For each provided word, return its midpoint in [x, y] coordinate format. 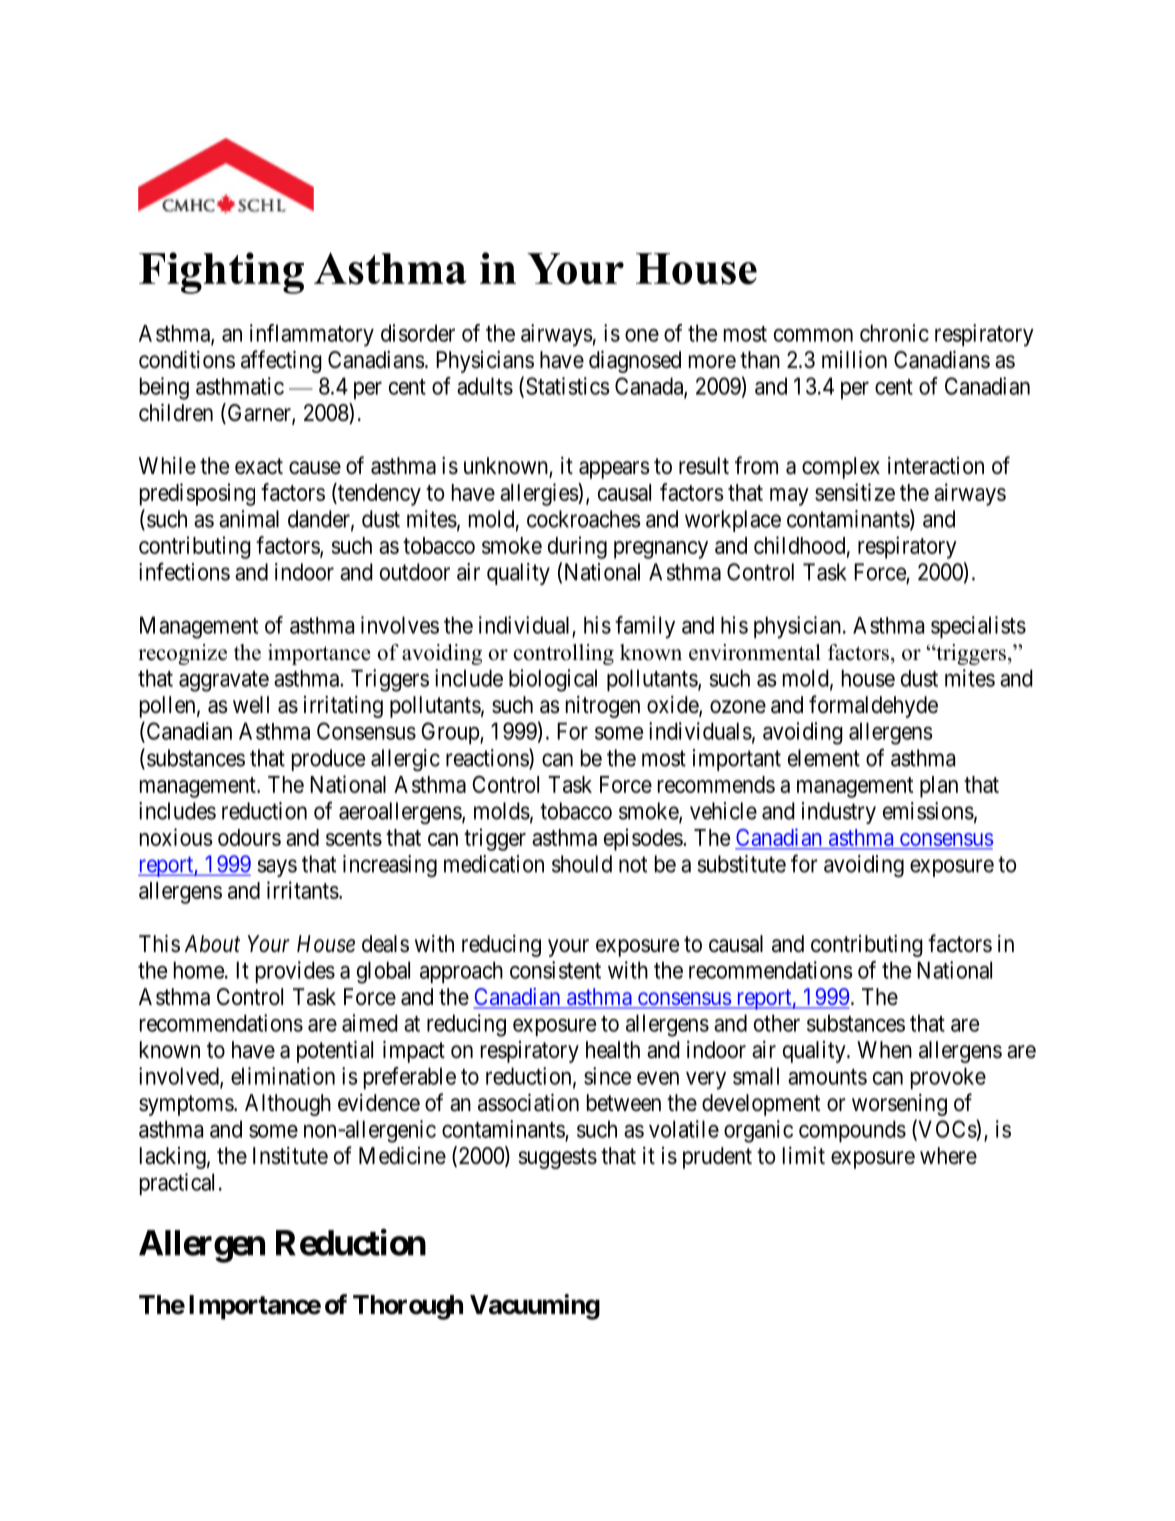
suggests [557, 1158]
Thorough [408, 1307]
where [948, 1156]
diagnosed [635, 361]
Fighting [221, 273]
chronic [894, 333]
